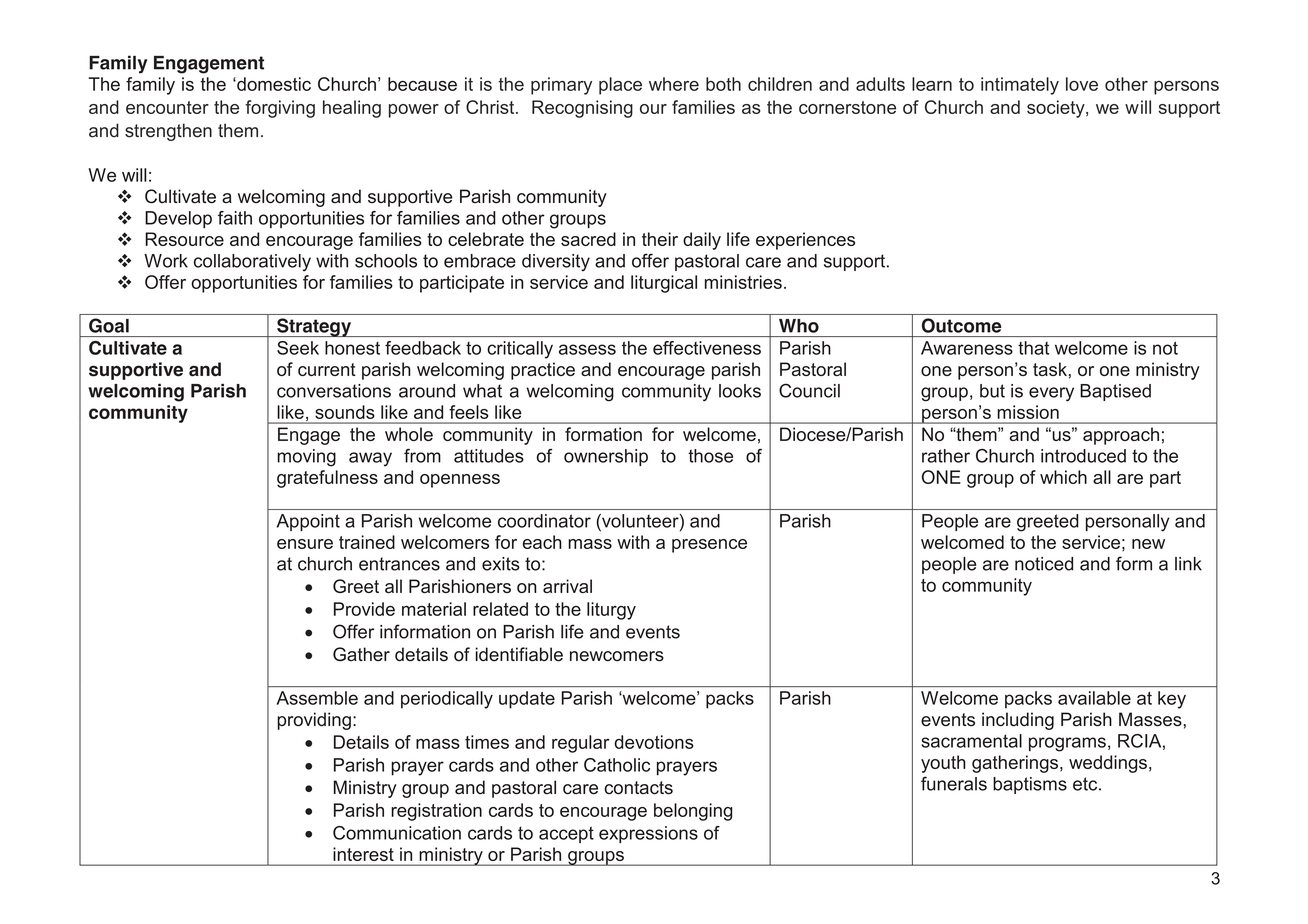  I want to click on forgiving, so click(280, 109).
